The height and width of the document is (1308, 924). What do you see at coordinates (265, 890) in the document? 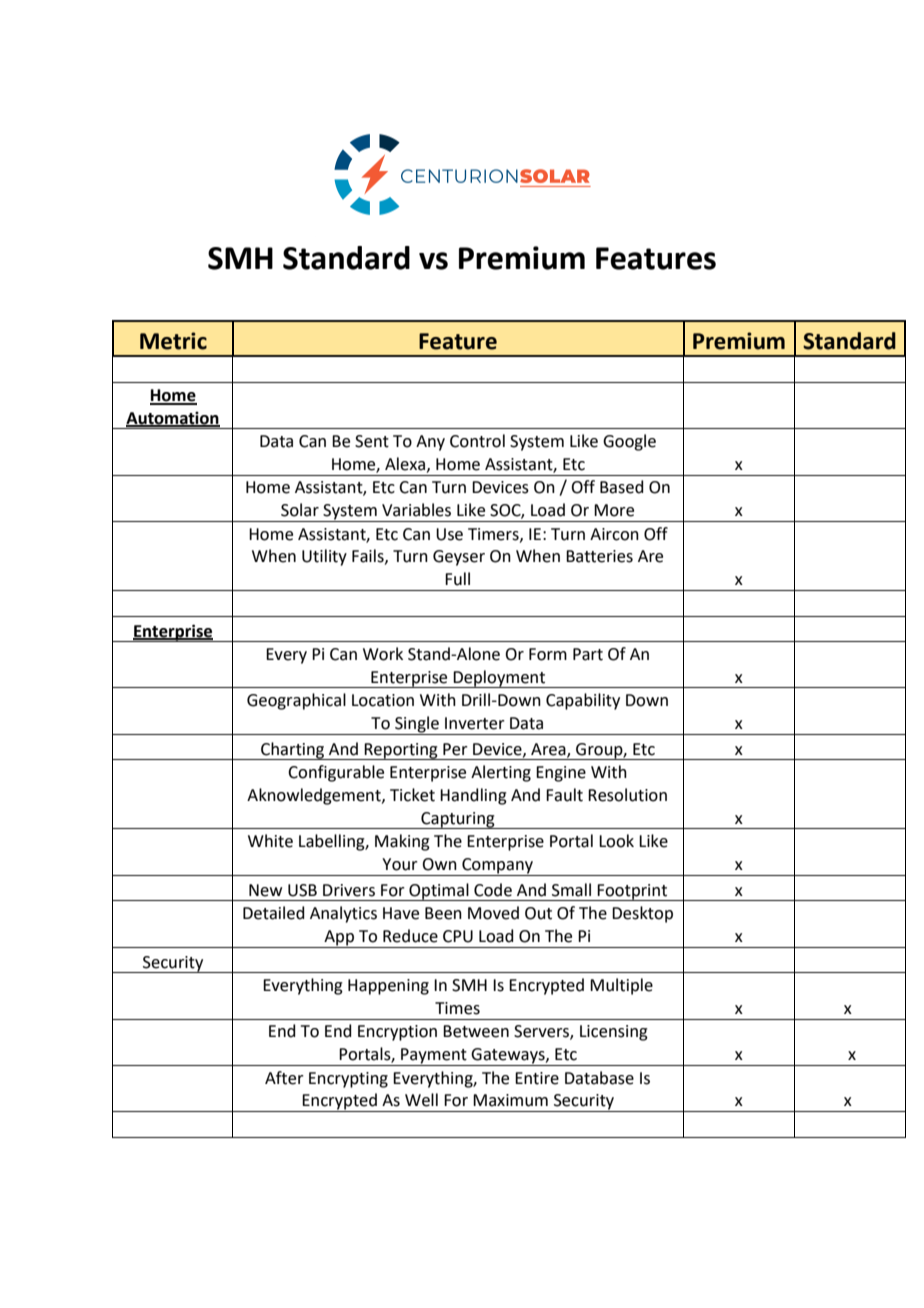
I see `New` at bounding box center [265, 890].
